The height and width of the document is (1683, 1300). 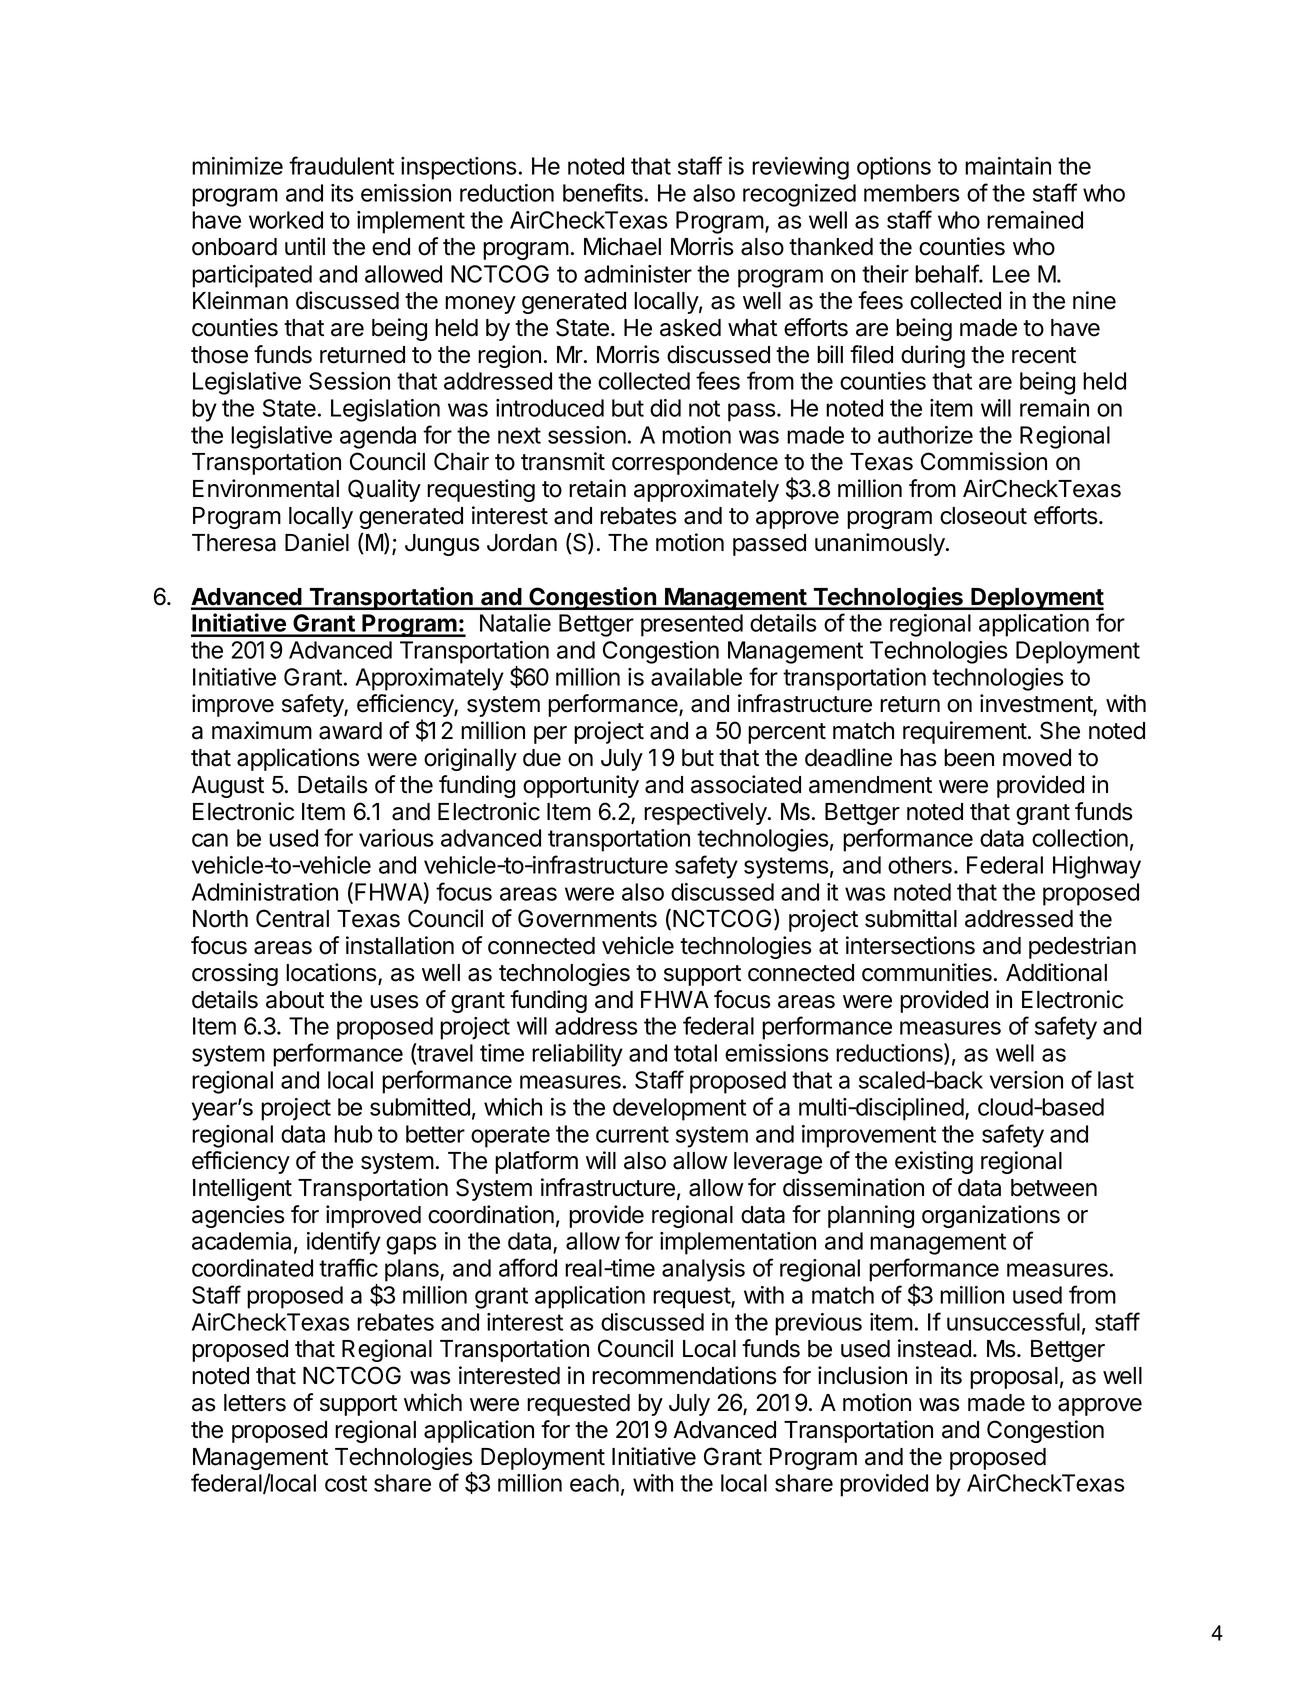 What do you see at coordinates (1014, 1378) in the document?
I see `proposal` at bounding box center [1014, 1378].
